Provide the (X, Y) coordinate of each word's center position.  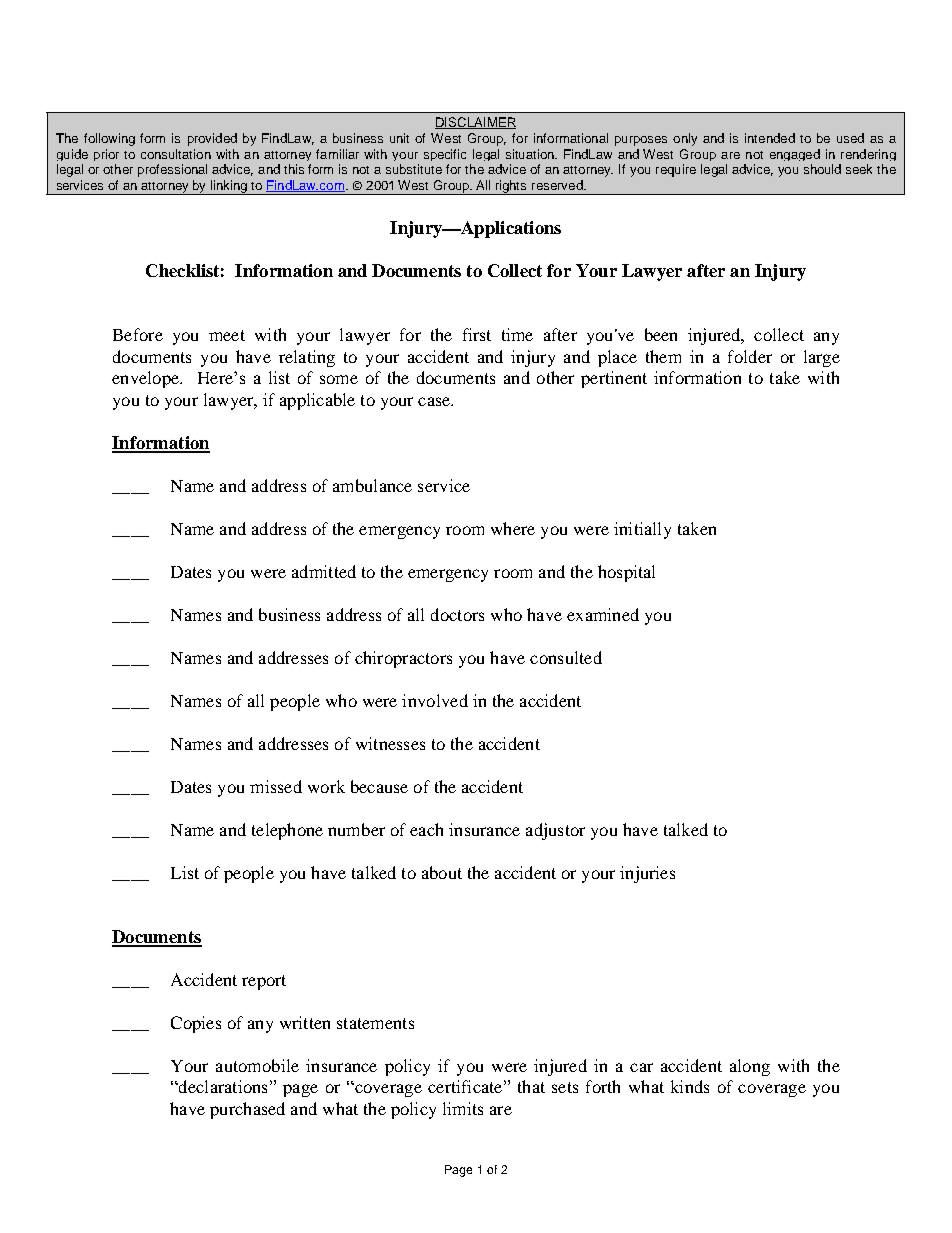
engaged (795, 155)
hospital (626, 573)
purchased (247, 1110)
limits (463, 1108)
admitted (324, 571)
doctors (457, 614)
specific (445, 155)
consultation (176, 154)
